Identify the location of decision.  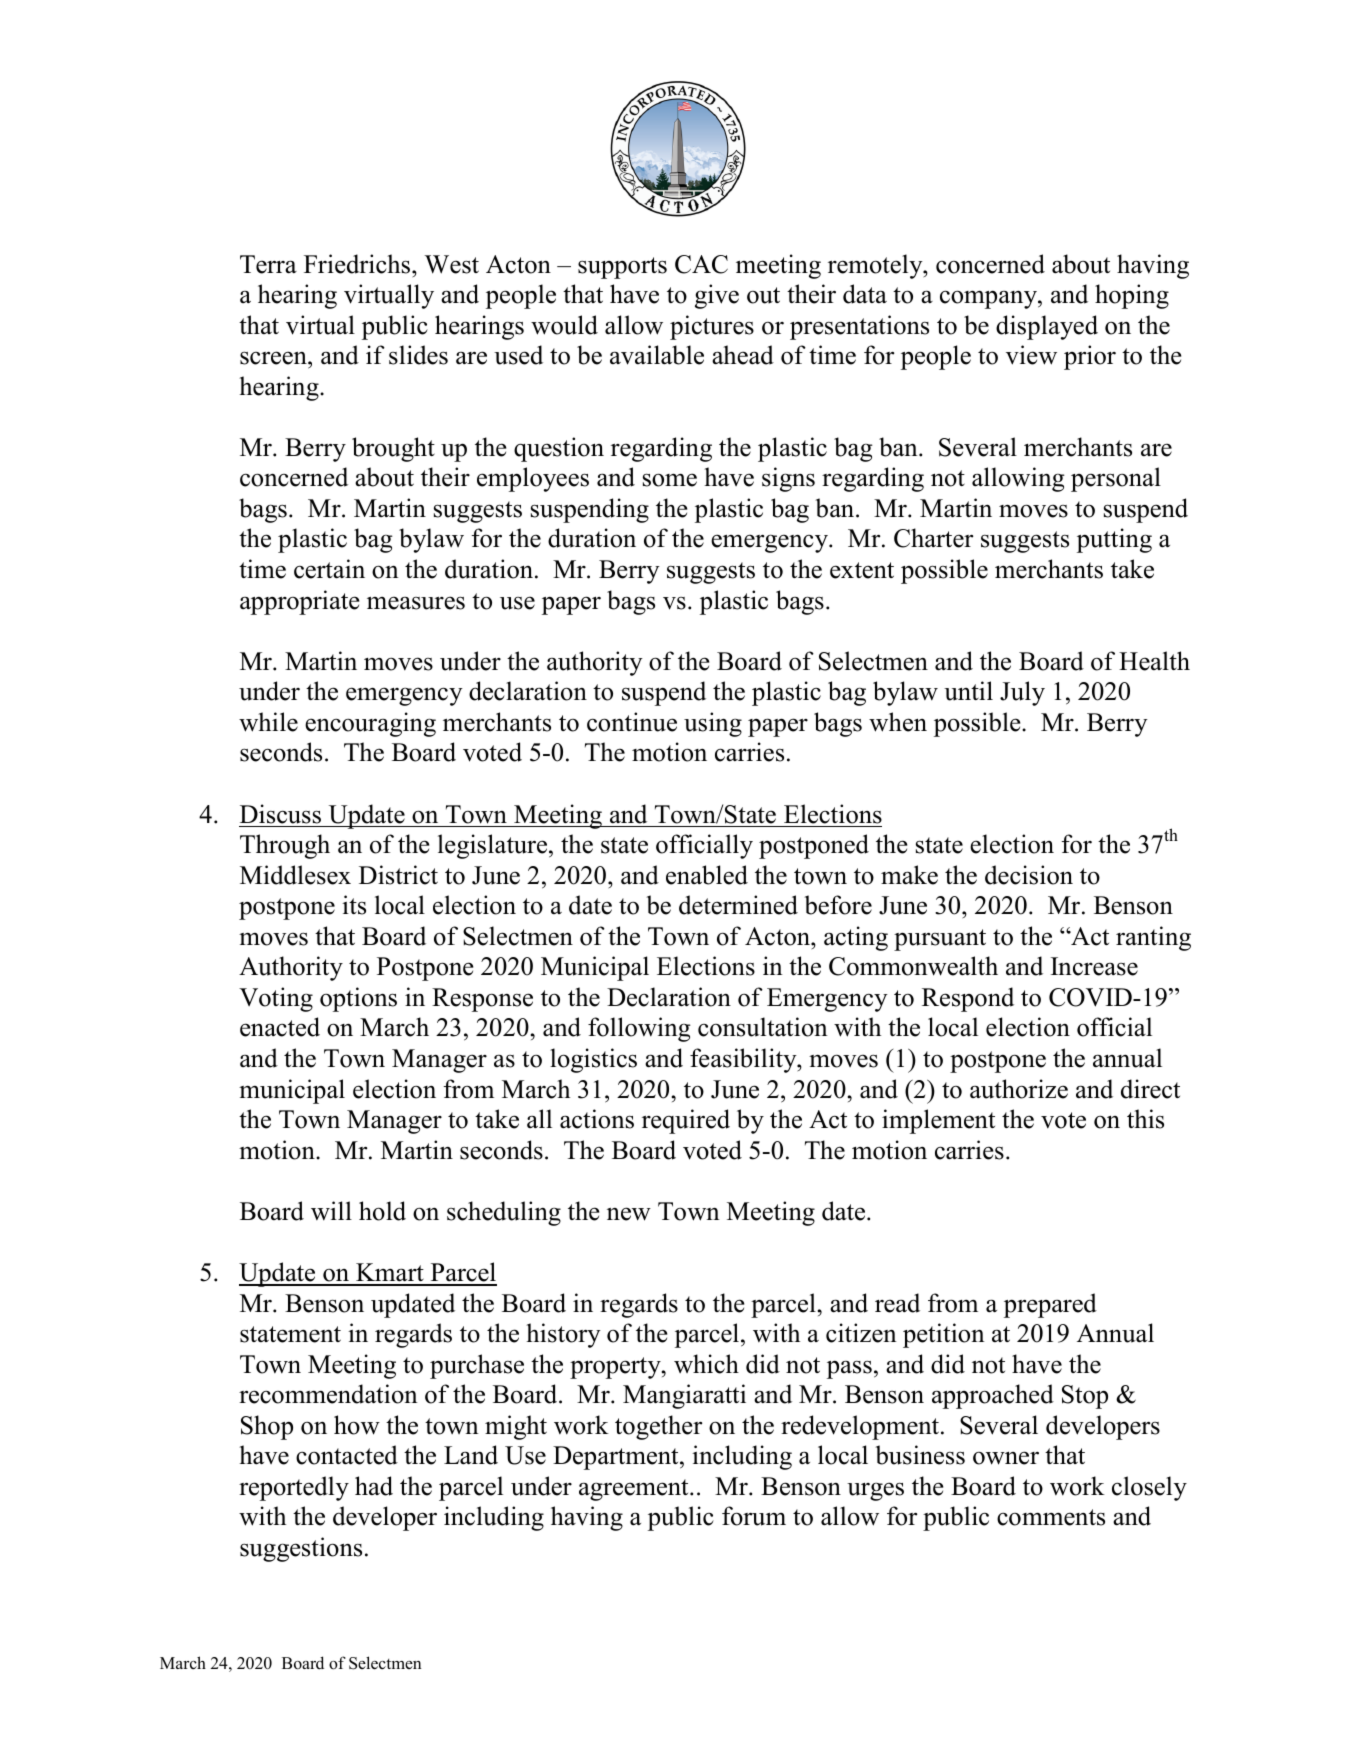
(1029, 875).
